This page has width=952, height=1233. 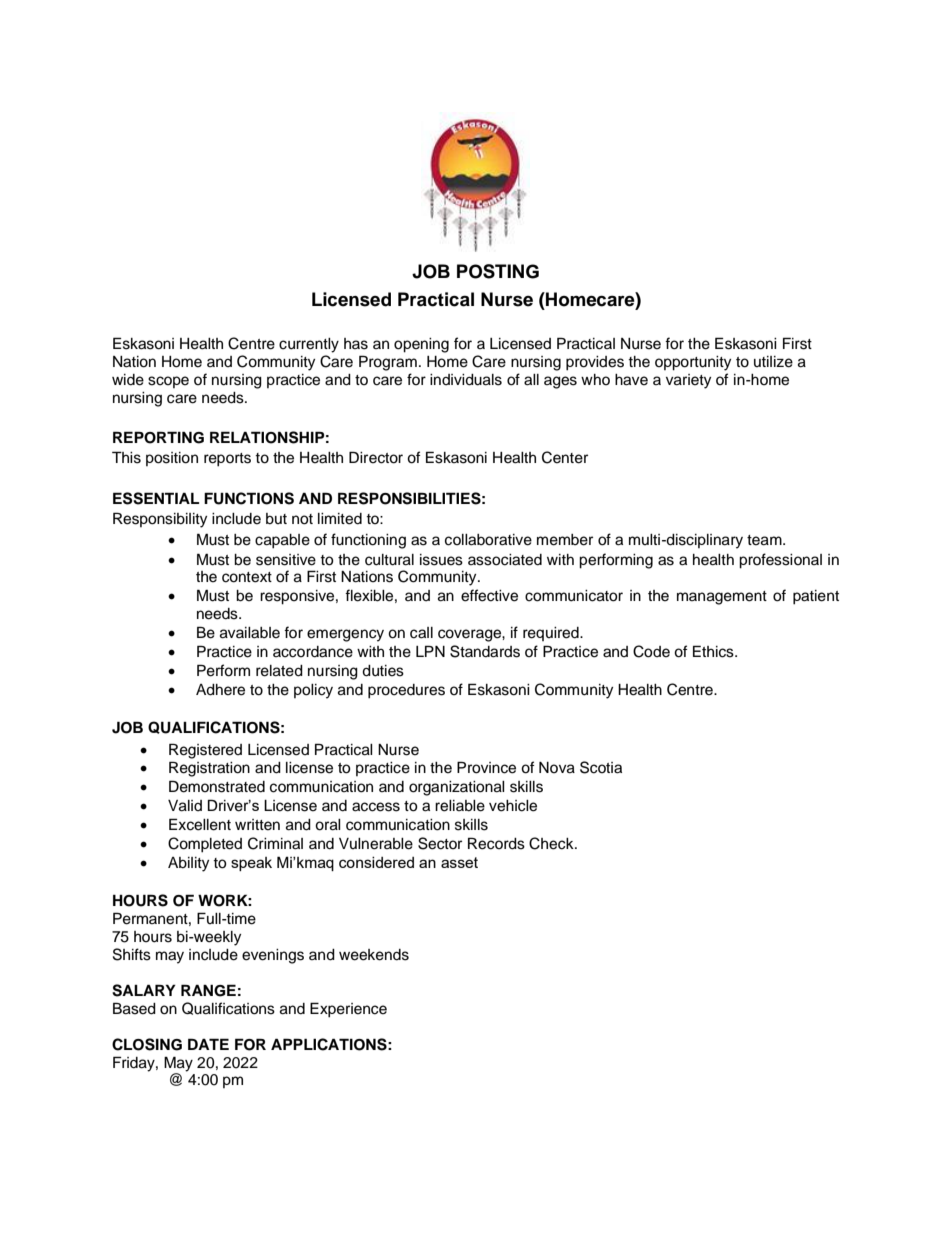 I want to click on Ethics, so click(x=714, y=651).
